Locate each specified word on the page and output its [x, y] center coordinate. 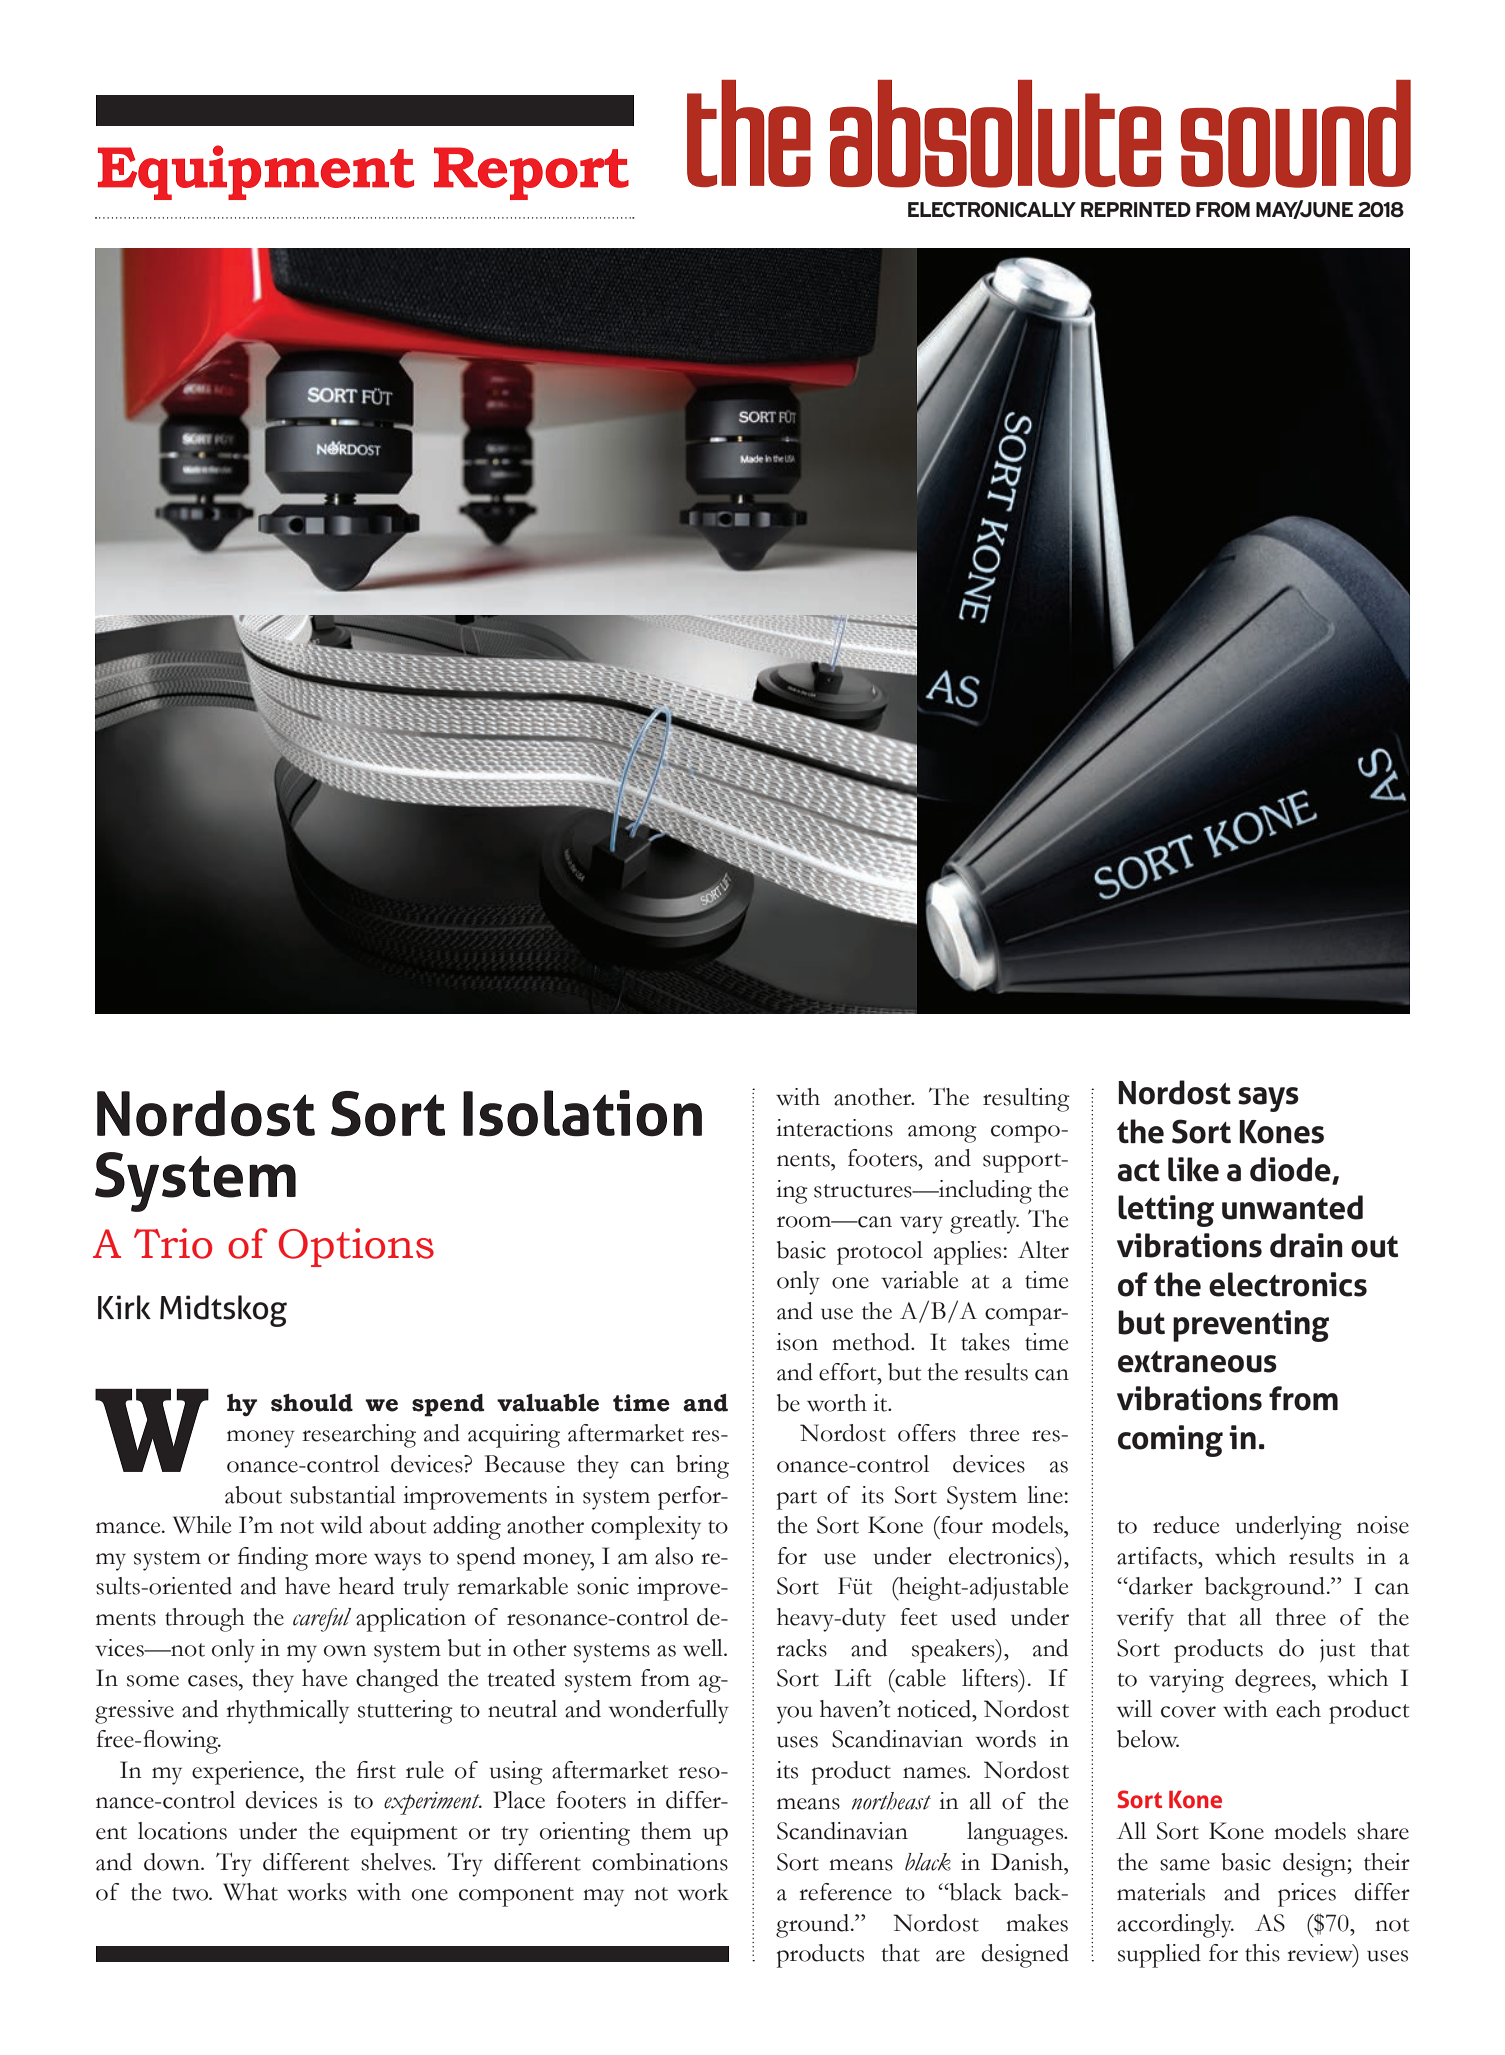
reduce [1186, 1525]
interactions [834, 1128]
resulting [1026, 1100]
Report [531, 173]
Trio [173, 1243]
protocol [880, 1253]
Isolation [582, 1113]
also [674, 1556]
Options [356, 1247]
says [1268, 1099]
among [942, 1134]
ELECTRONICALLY [992, 210]
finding [273, 1559]
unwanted [1292, 1207]
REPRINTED [1136, 209]
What [250, 1892]
